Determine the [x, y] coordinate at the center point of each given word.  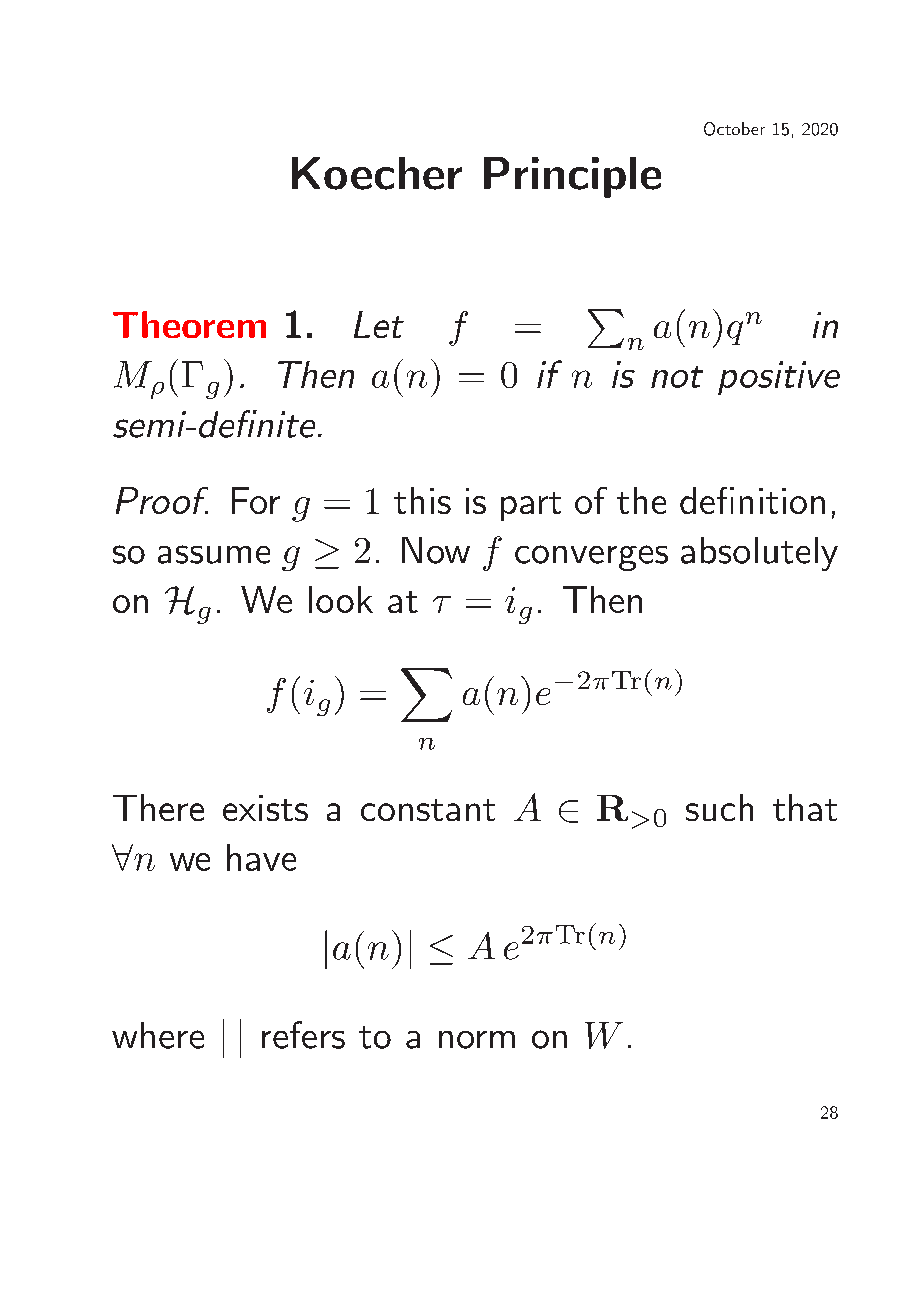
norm [477, 1040]
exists [265, 808]
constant [428, 810]
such [719, 807]
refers [303, 1035]
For [256, 500]
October [734, 129]
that [805, 807]
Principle [572, 177]
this [422, 500]
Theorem [189, 324]
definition [752, 500]
